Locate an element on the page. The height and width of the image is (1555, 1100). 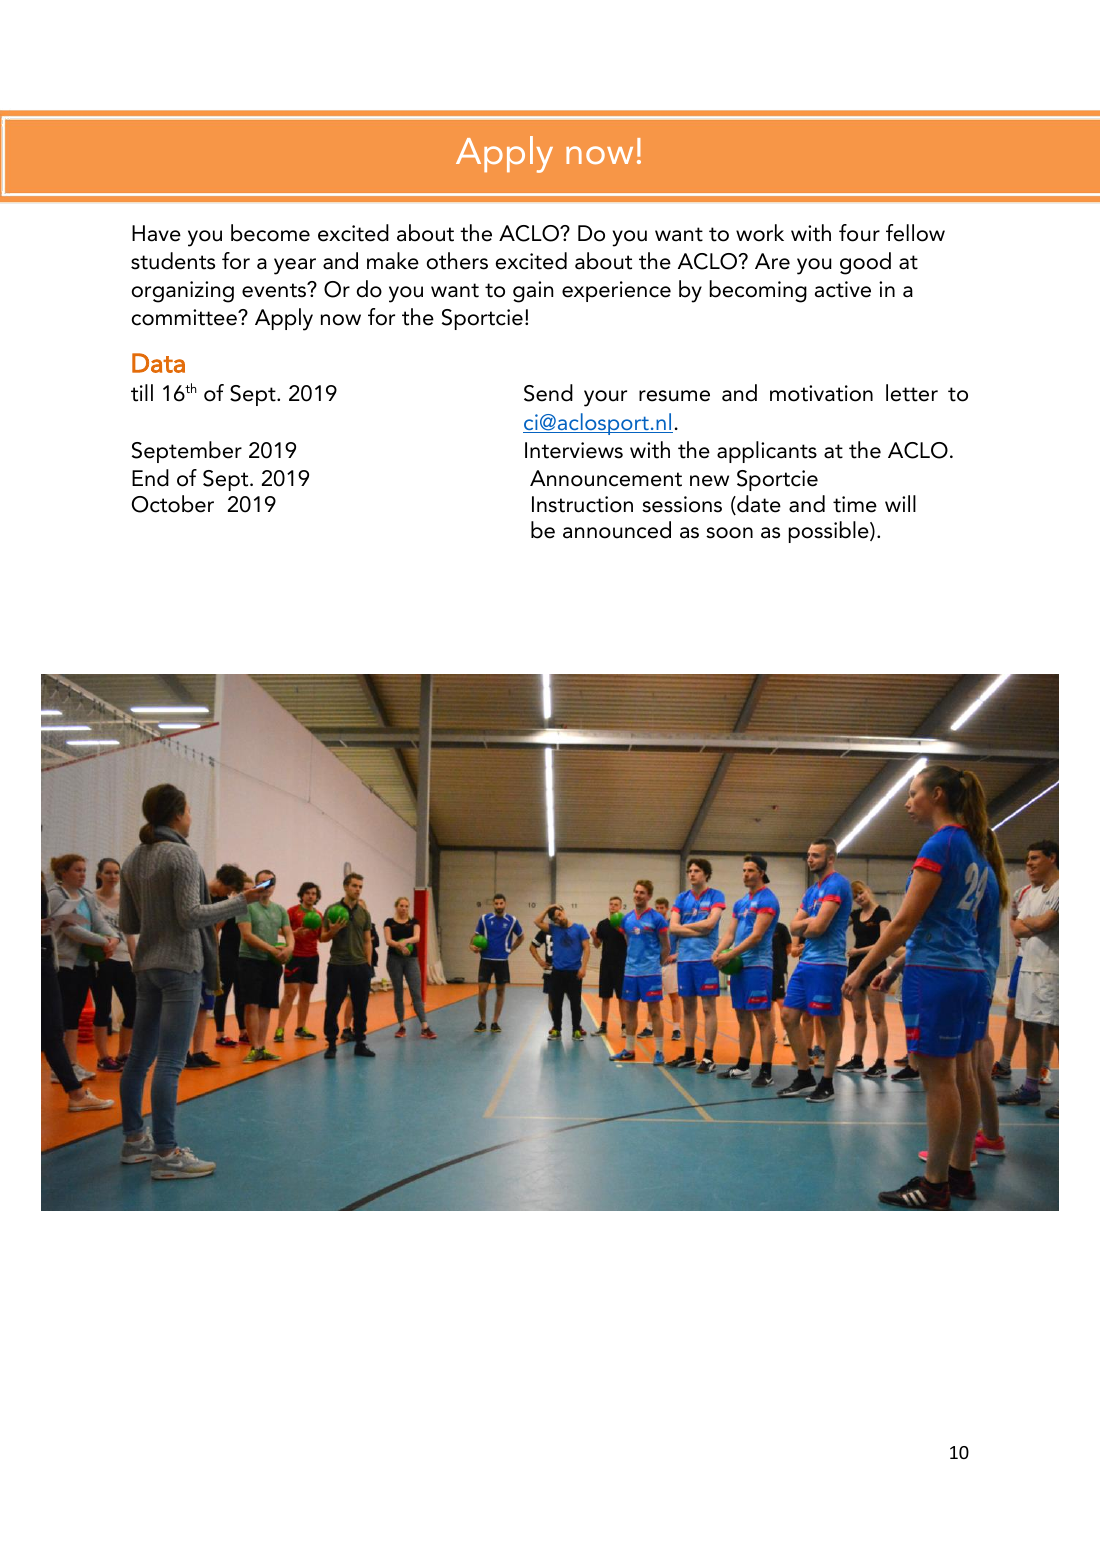
till is located at coordinates (142, 393).
